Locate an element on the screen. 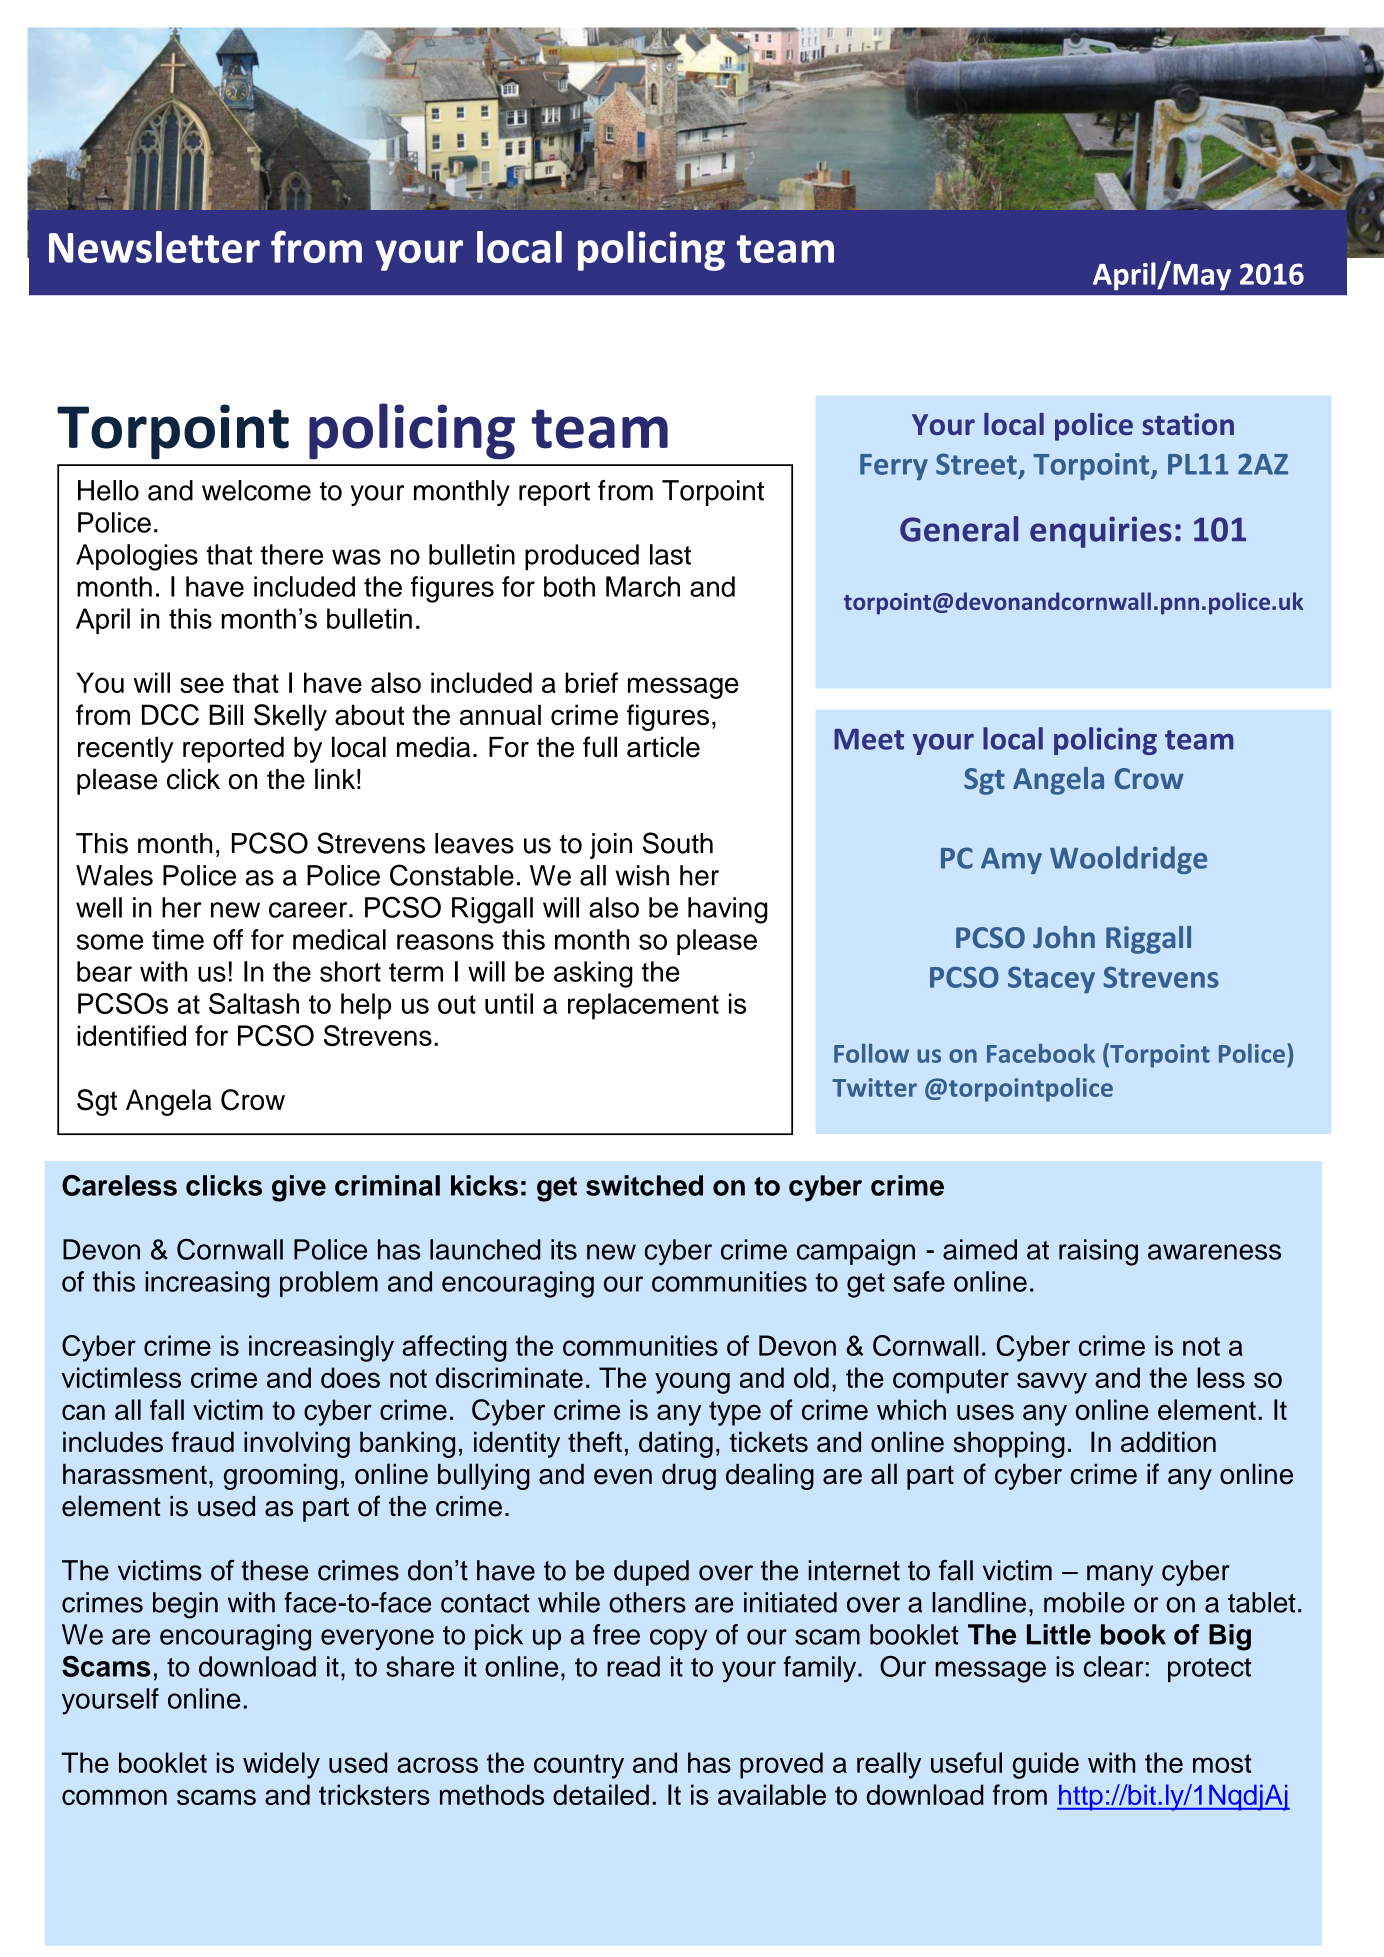 The height and width of the screenshot is (1957, 1384). enquiries is located at coordinates (1101, 532).
